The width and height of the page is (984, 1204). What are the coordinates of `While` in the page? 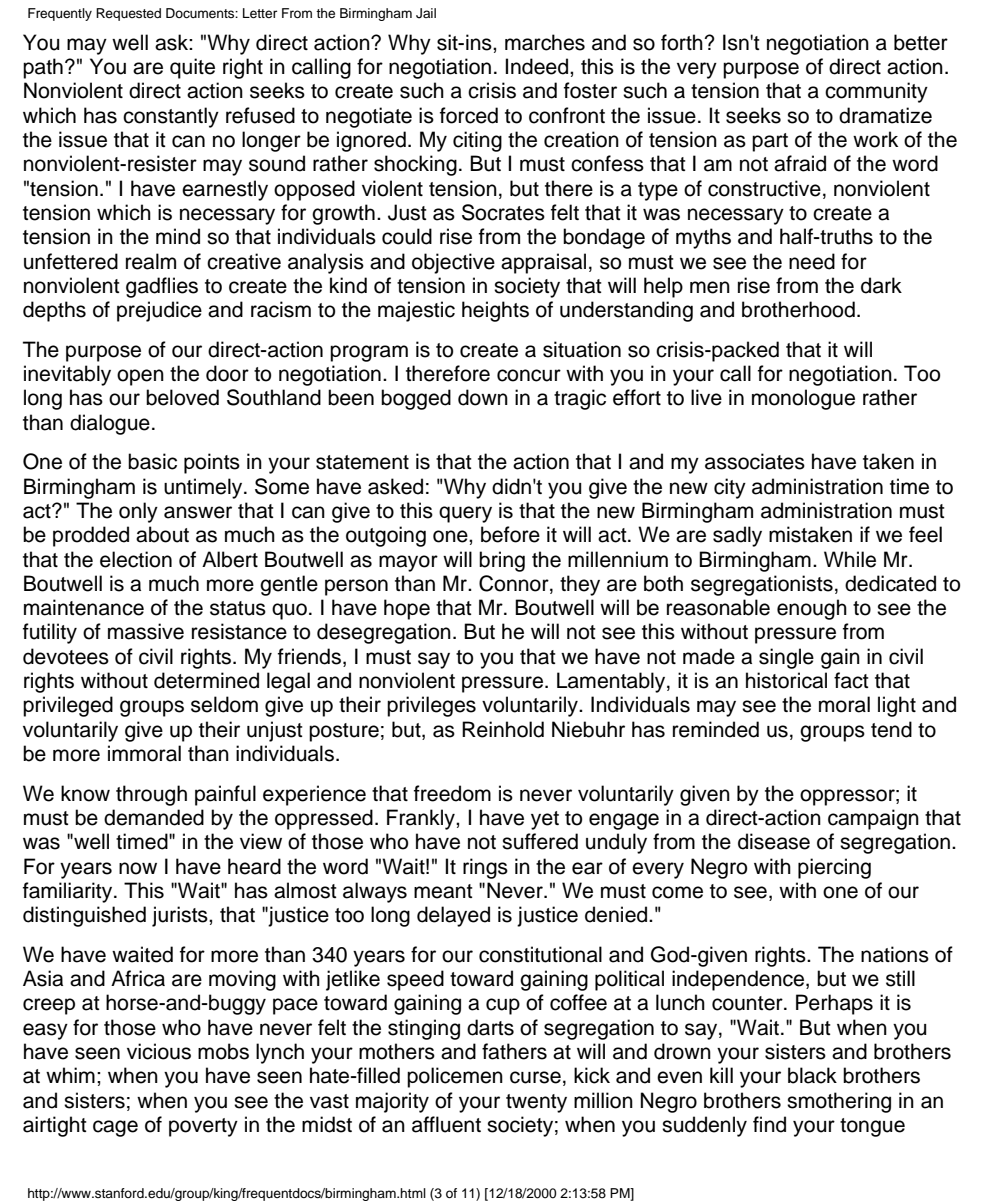 It's located at (850, 559).
